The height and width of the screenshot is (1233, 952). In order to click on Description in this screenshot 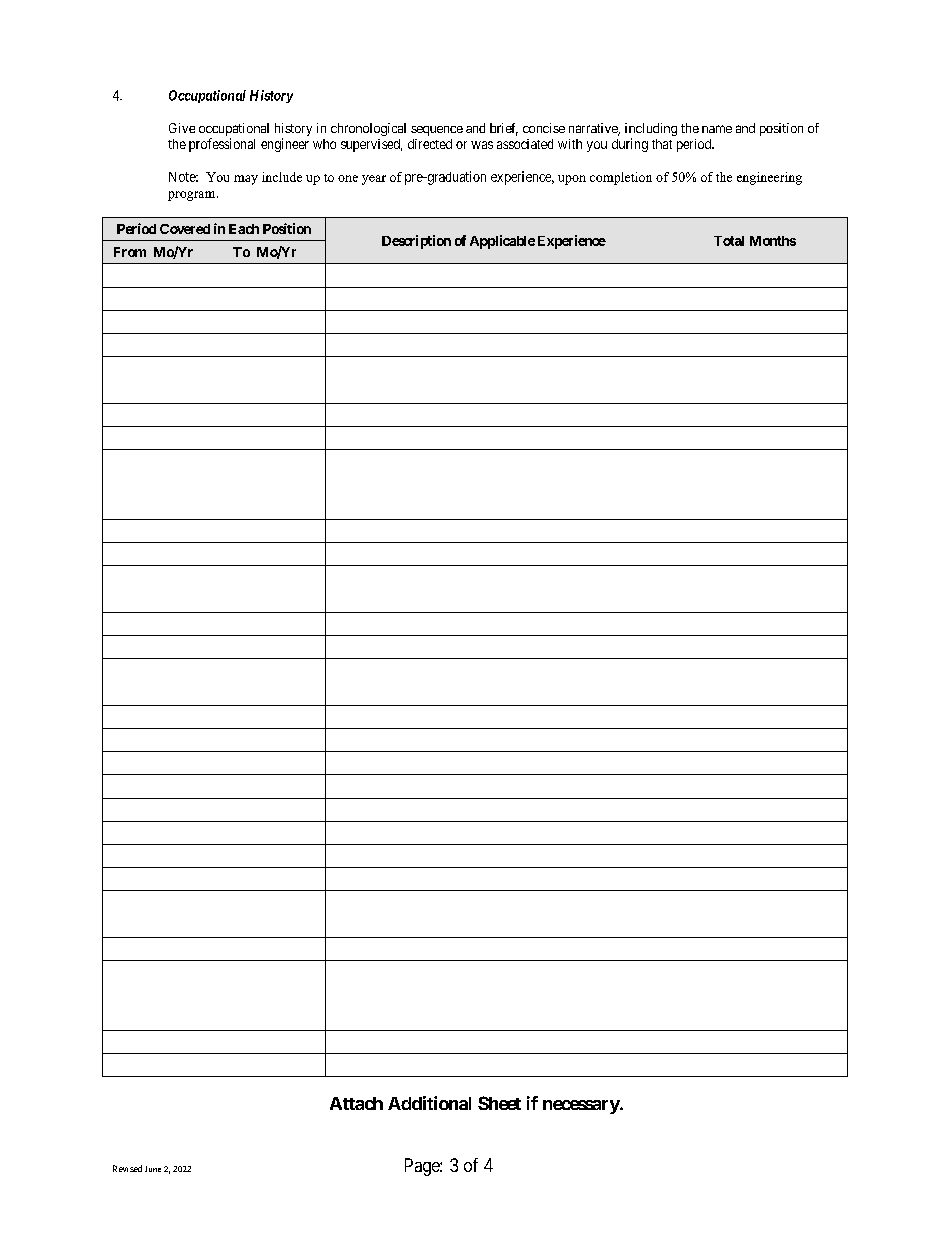, I will do `click(416, 242)`.
